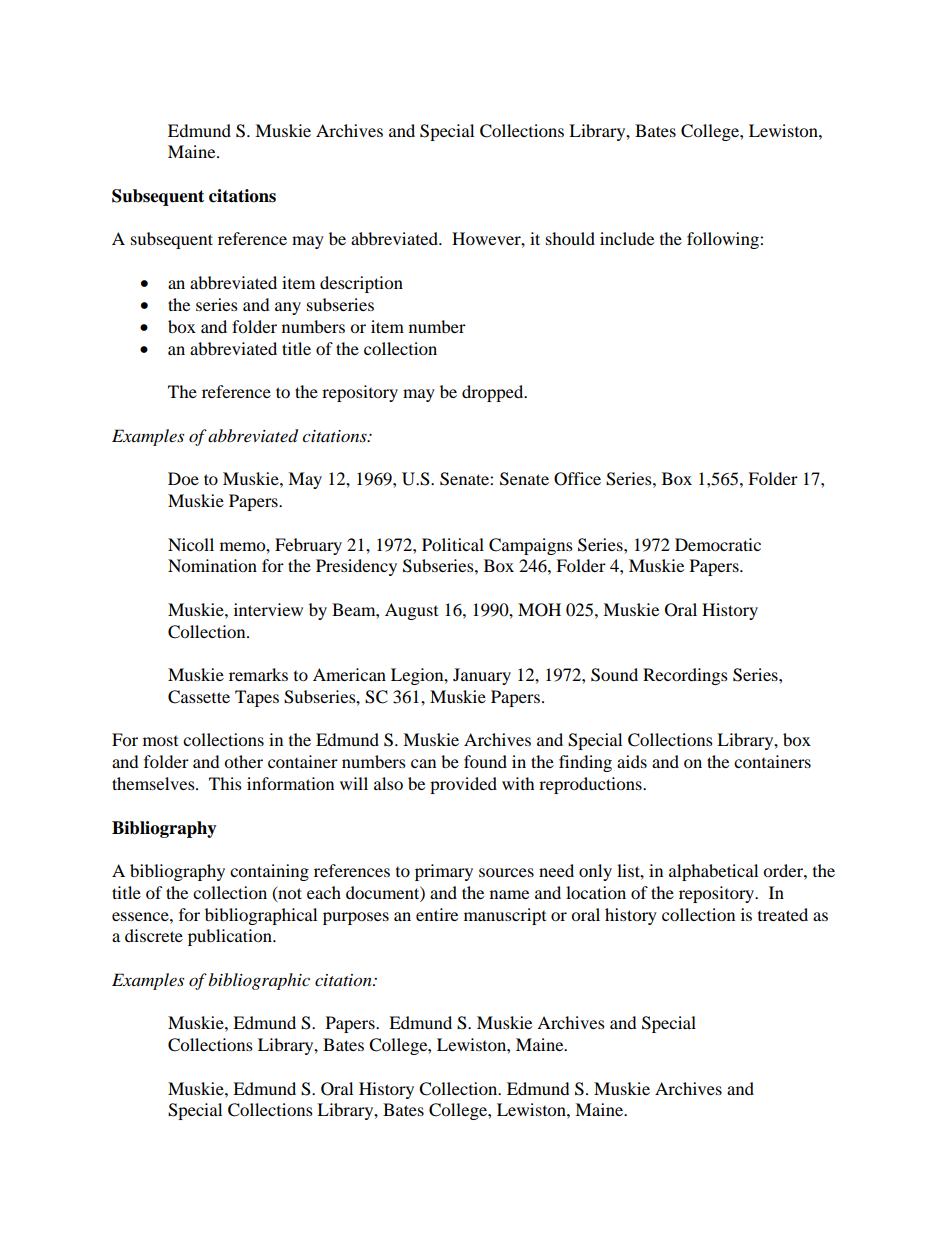 Image resolution: width=952 pixels, height=1233 pixels. Describe the element at coordinates (231, 937) in the screenshot. I see `publication` at that location.
